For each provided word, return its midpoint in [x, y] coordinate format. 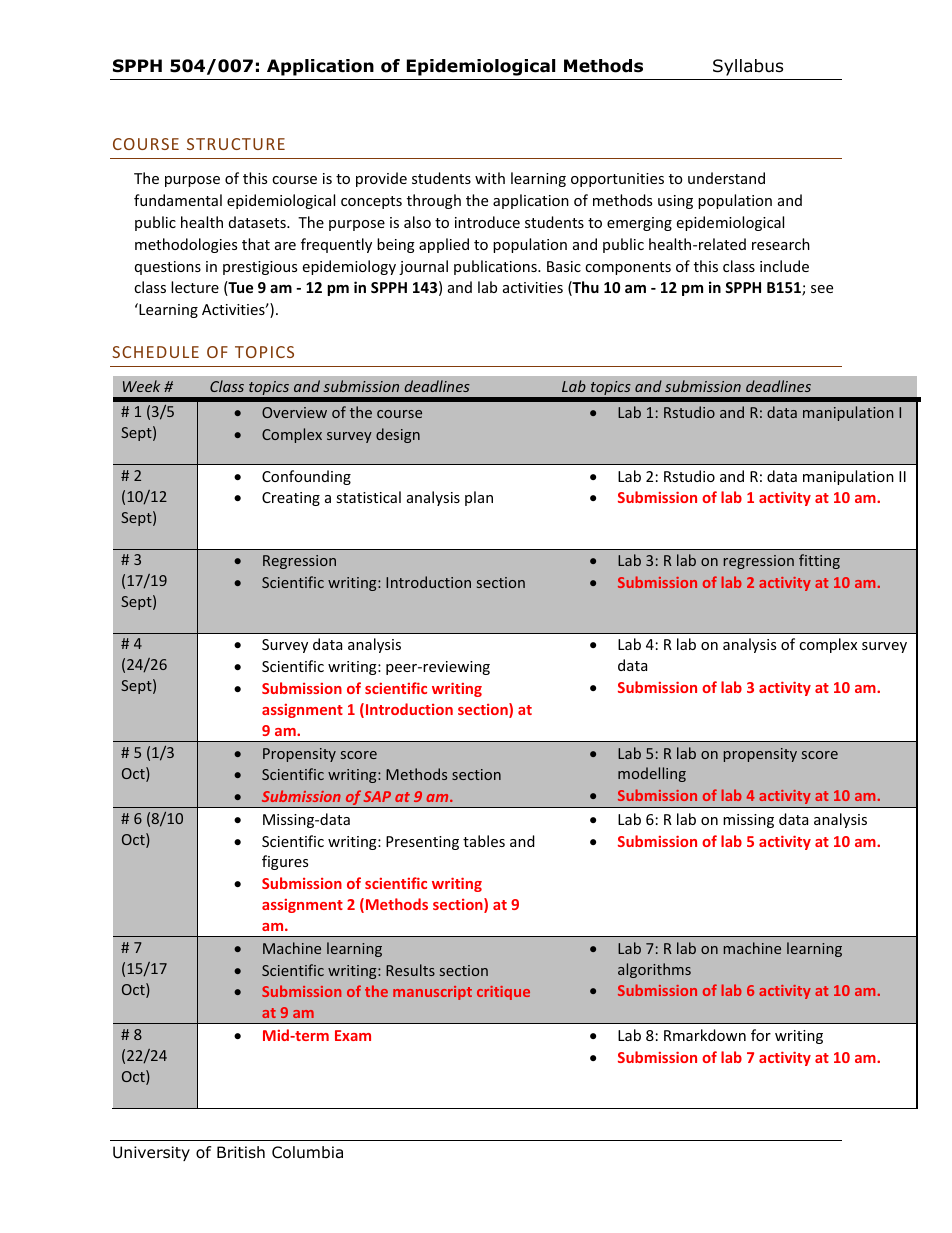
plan [479, 498]
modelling [652, 774]
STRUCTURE [236, 144]
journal [423, 267]
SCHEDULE [155, 352]
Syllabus [748, 67]
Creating [291, 499]
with [490, 178]
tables [484, 841]
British [241, 1152]
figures [285, 862]
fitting [819, 561]
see [822, 289]
